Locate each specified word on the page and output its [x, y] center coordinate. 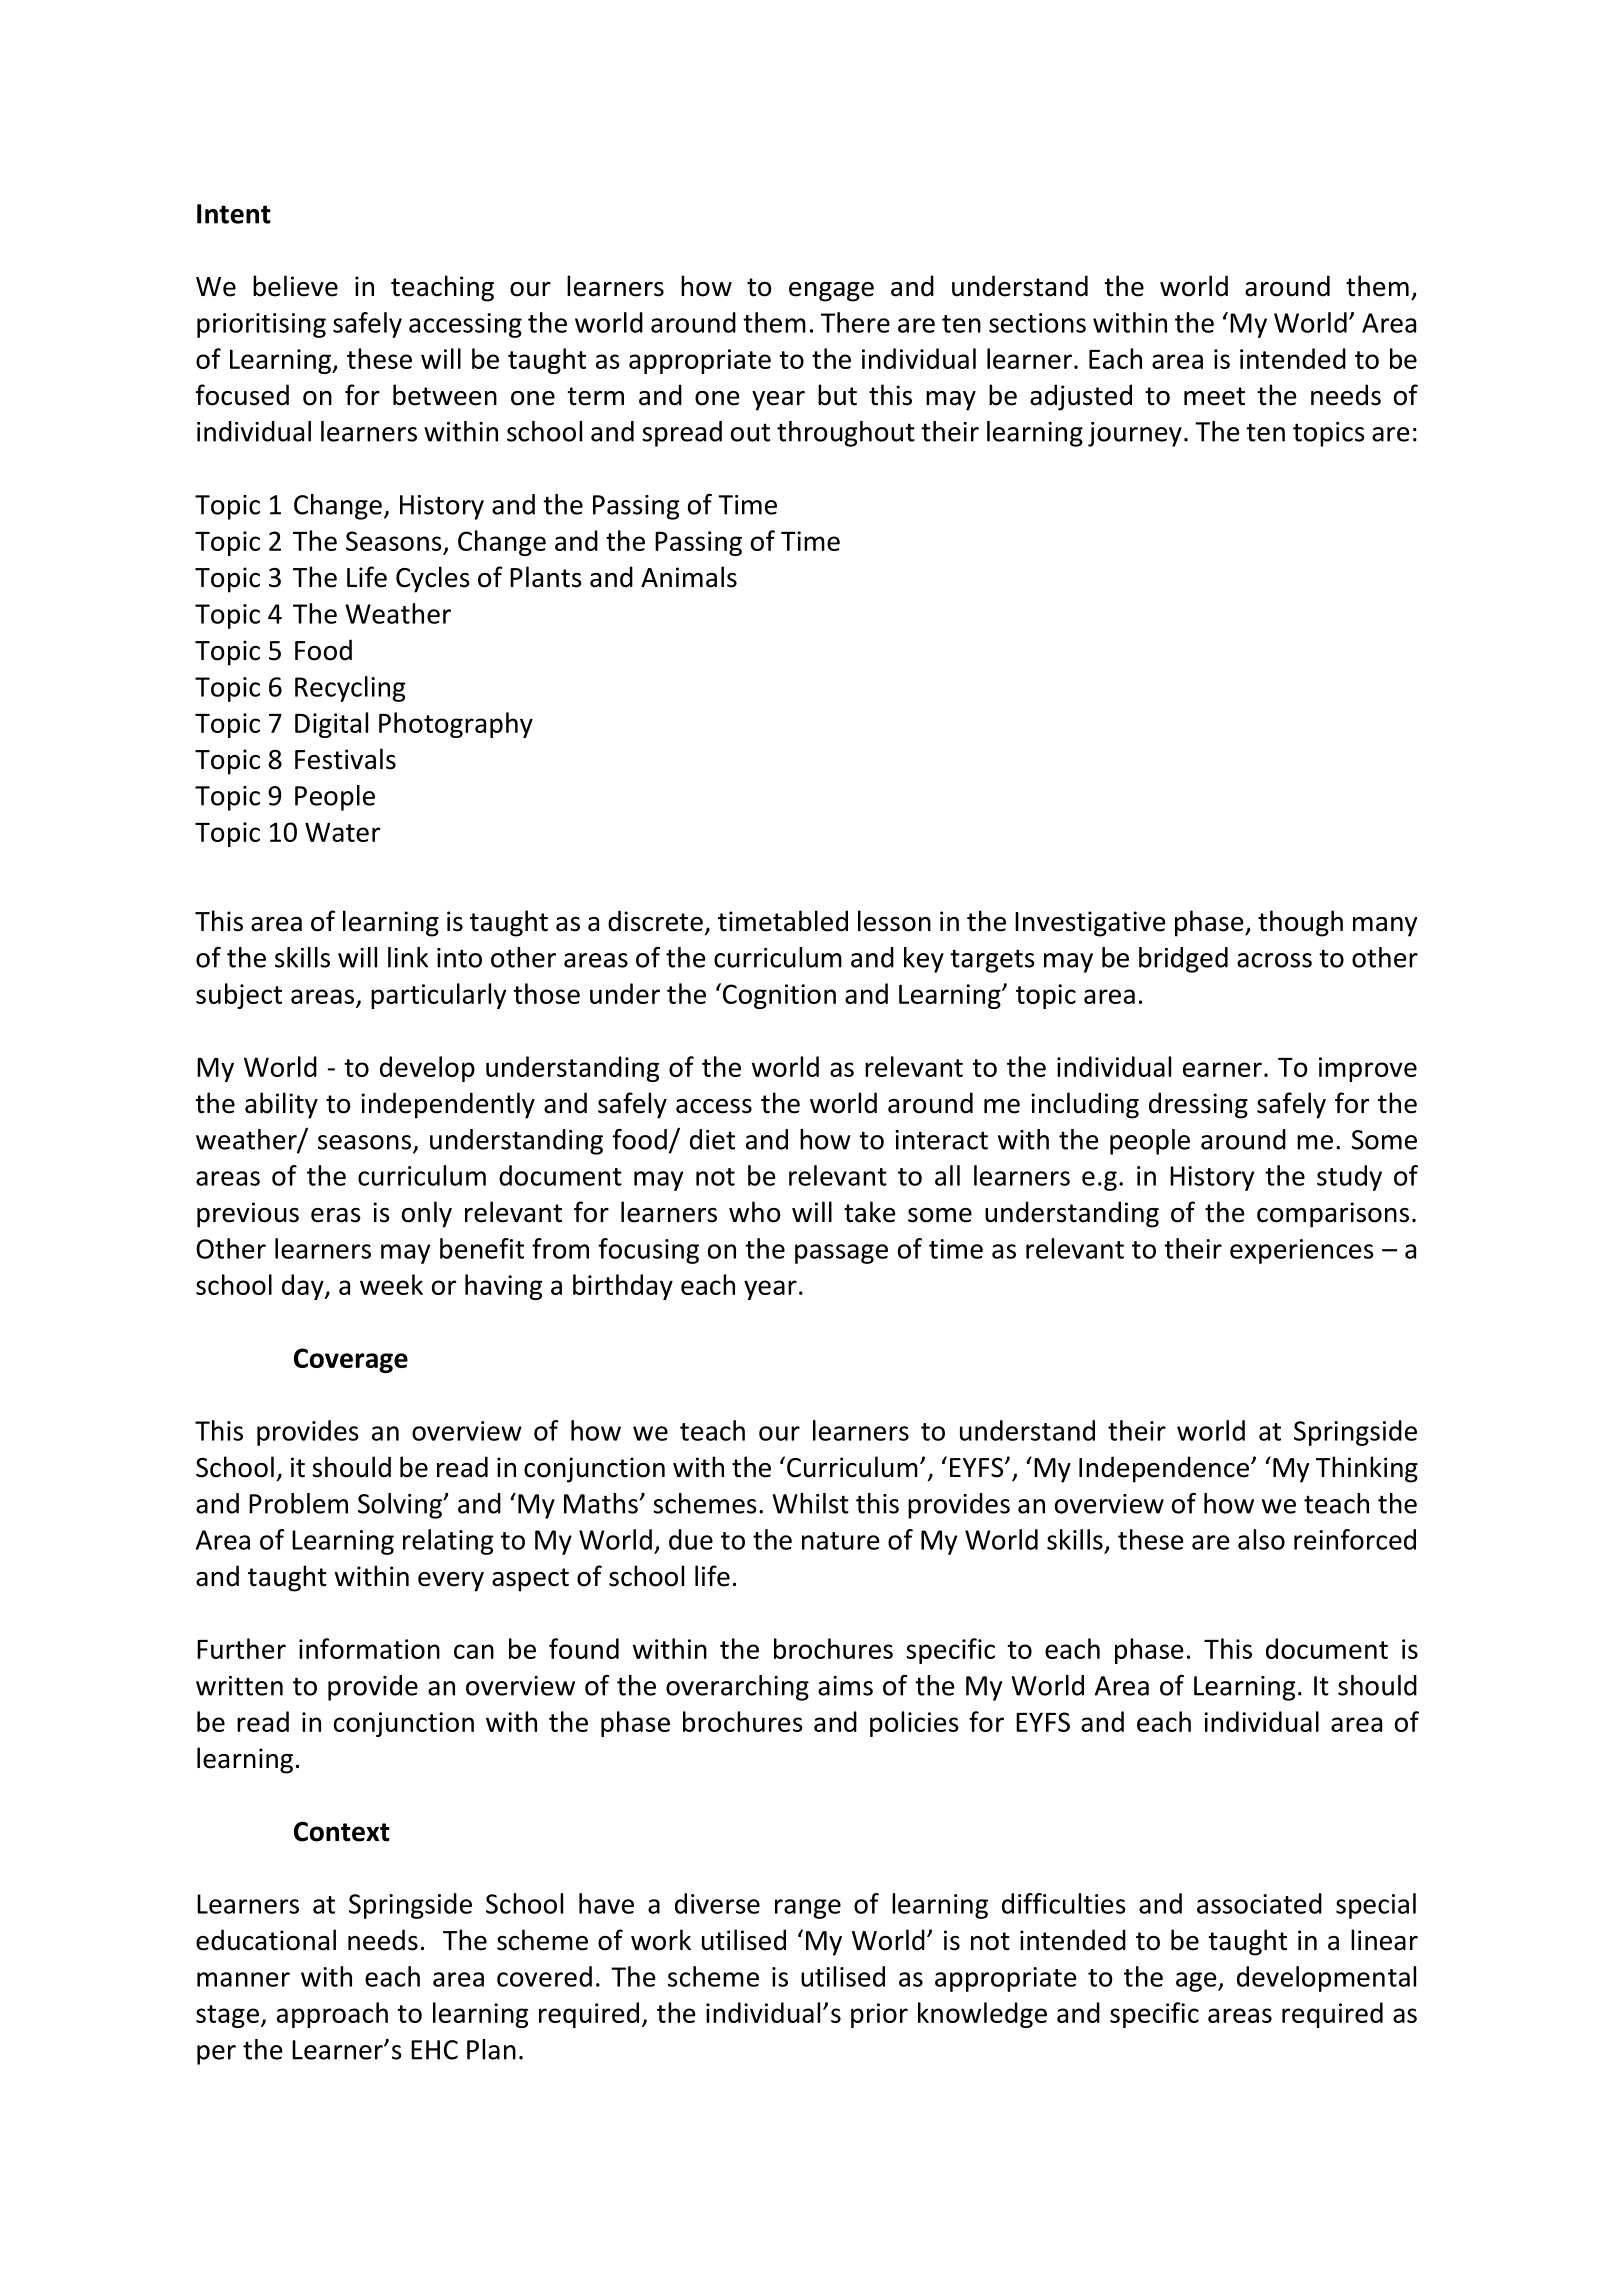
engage [831, 292]
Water [342, 832]
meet [1214, 396]
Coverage [351, 1360]
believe [295, 286]
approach [332, 2015]
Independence [1164, 1469]
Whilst [811, 1503]
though [1300, 923]
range [808, 1909]
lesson [894, 921]
